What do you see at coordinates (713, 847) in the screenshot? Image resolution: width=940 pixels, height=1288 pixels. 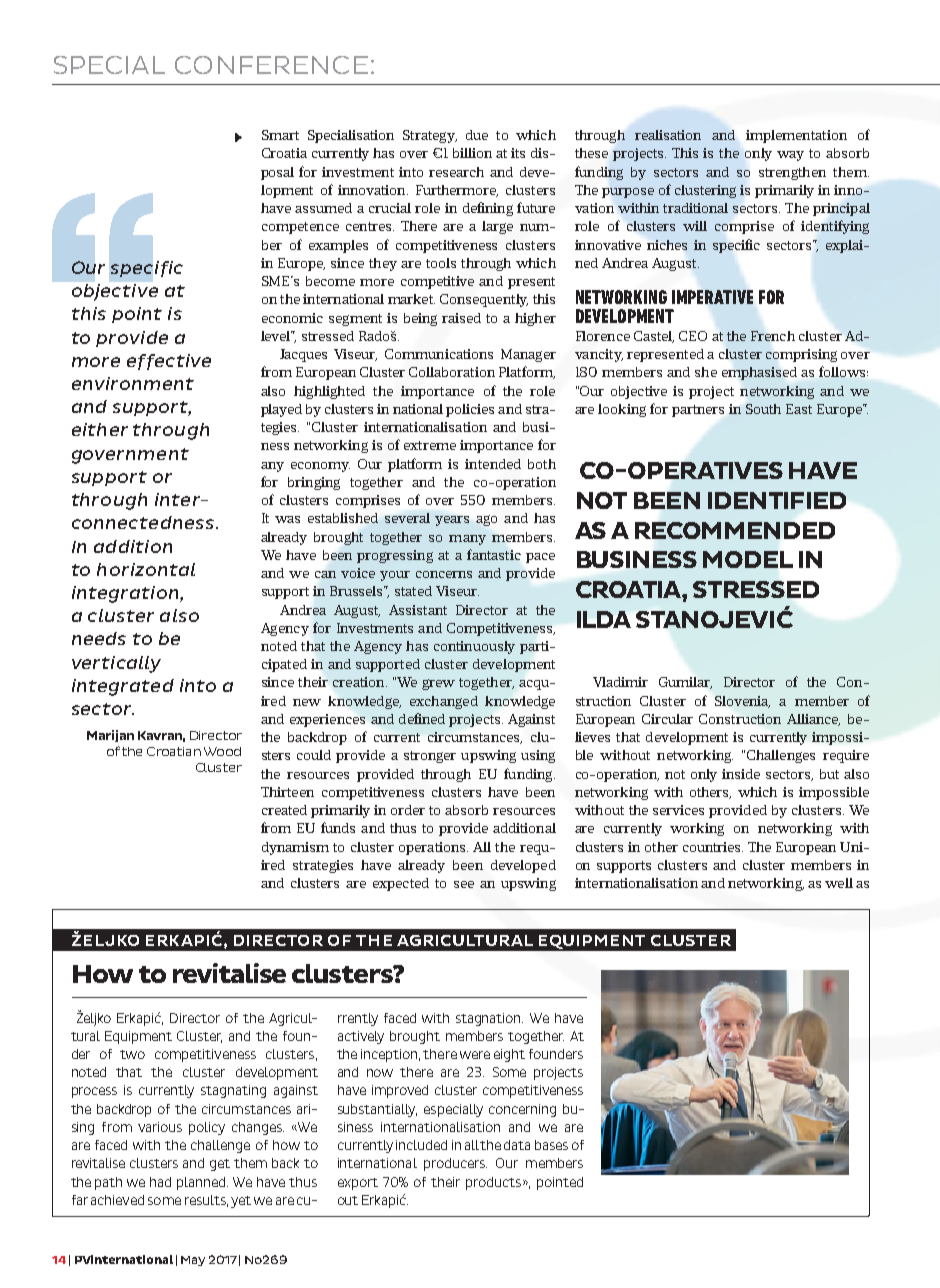 I see `countries` at bounding box center [713, 847].
